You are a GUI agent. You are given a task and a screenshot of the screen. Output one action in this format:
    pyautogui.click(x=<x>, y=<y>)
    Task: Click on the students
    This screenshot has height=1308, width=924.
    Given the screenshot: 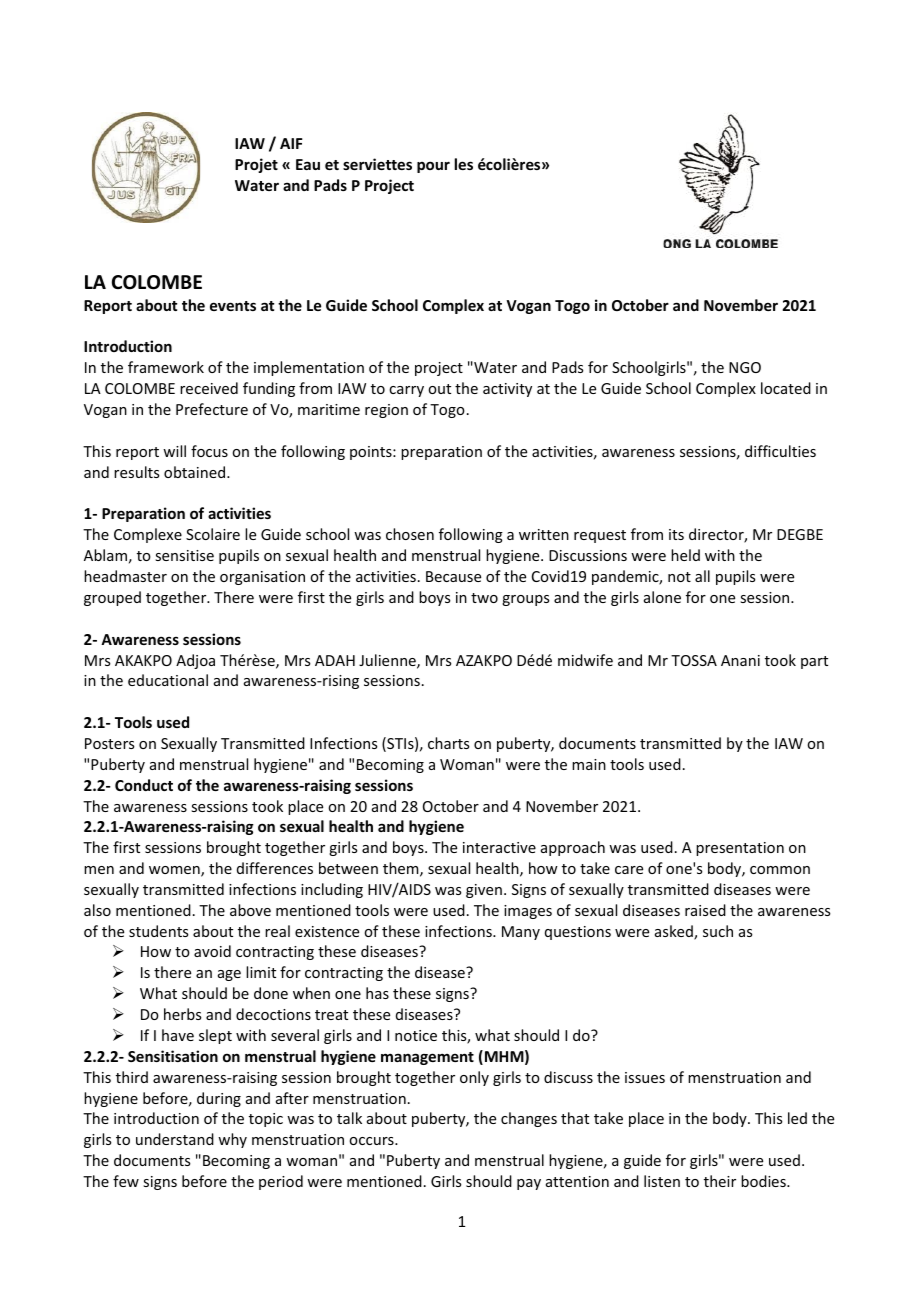 What is the action you would take?
    pyautogui.click(x=158, y=931)
